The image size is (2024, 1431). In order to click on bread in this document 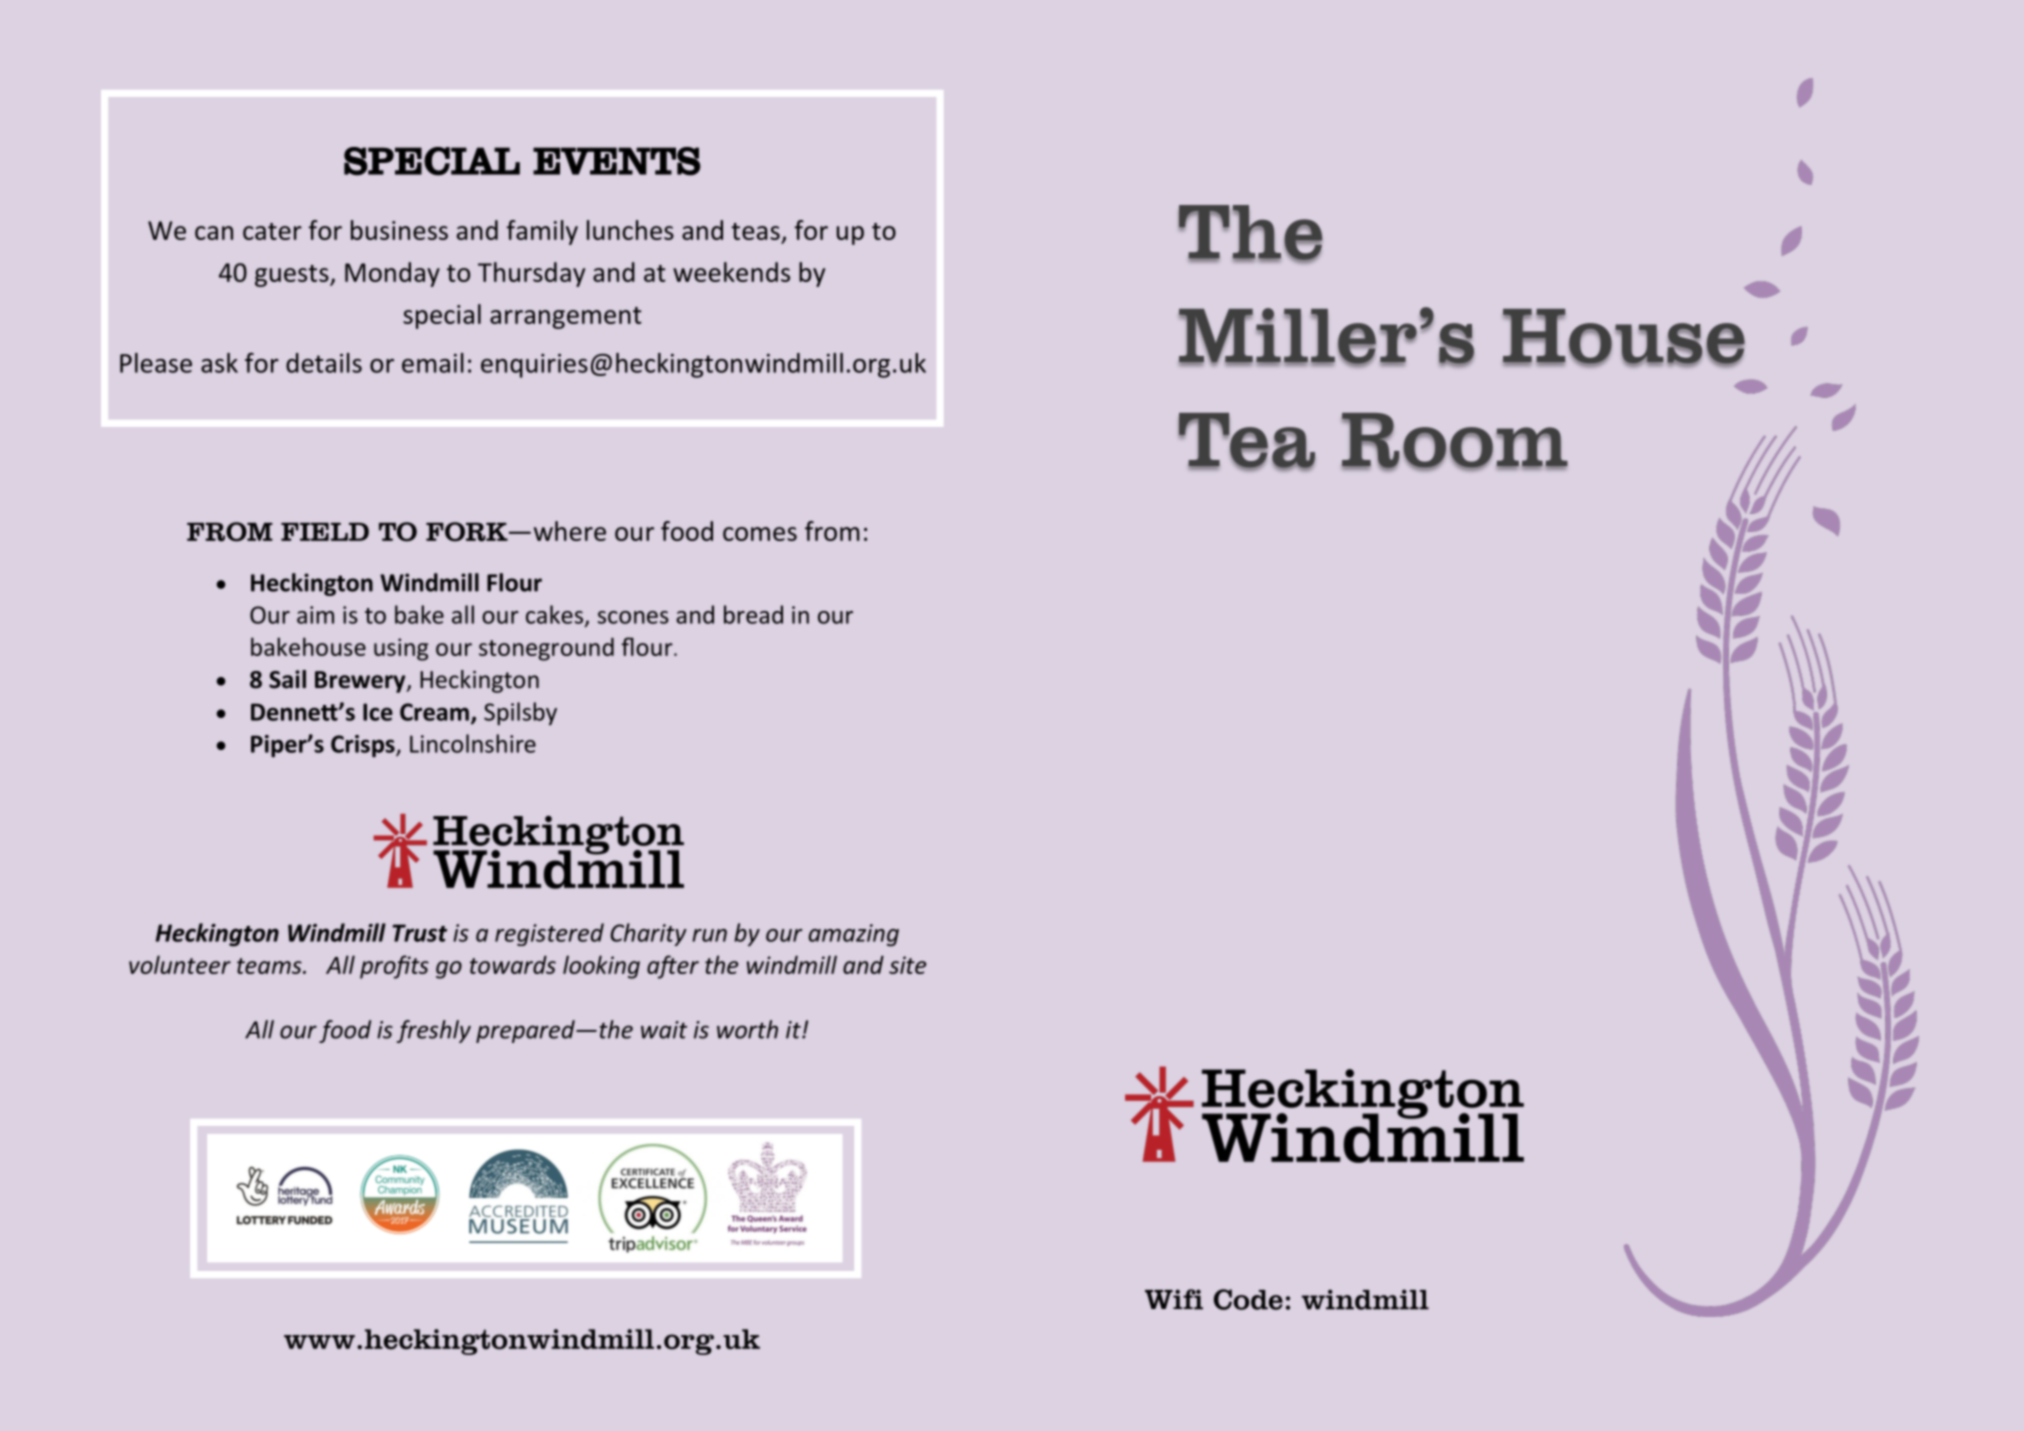, I will do `click(753, 614)`.
